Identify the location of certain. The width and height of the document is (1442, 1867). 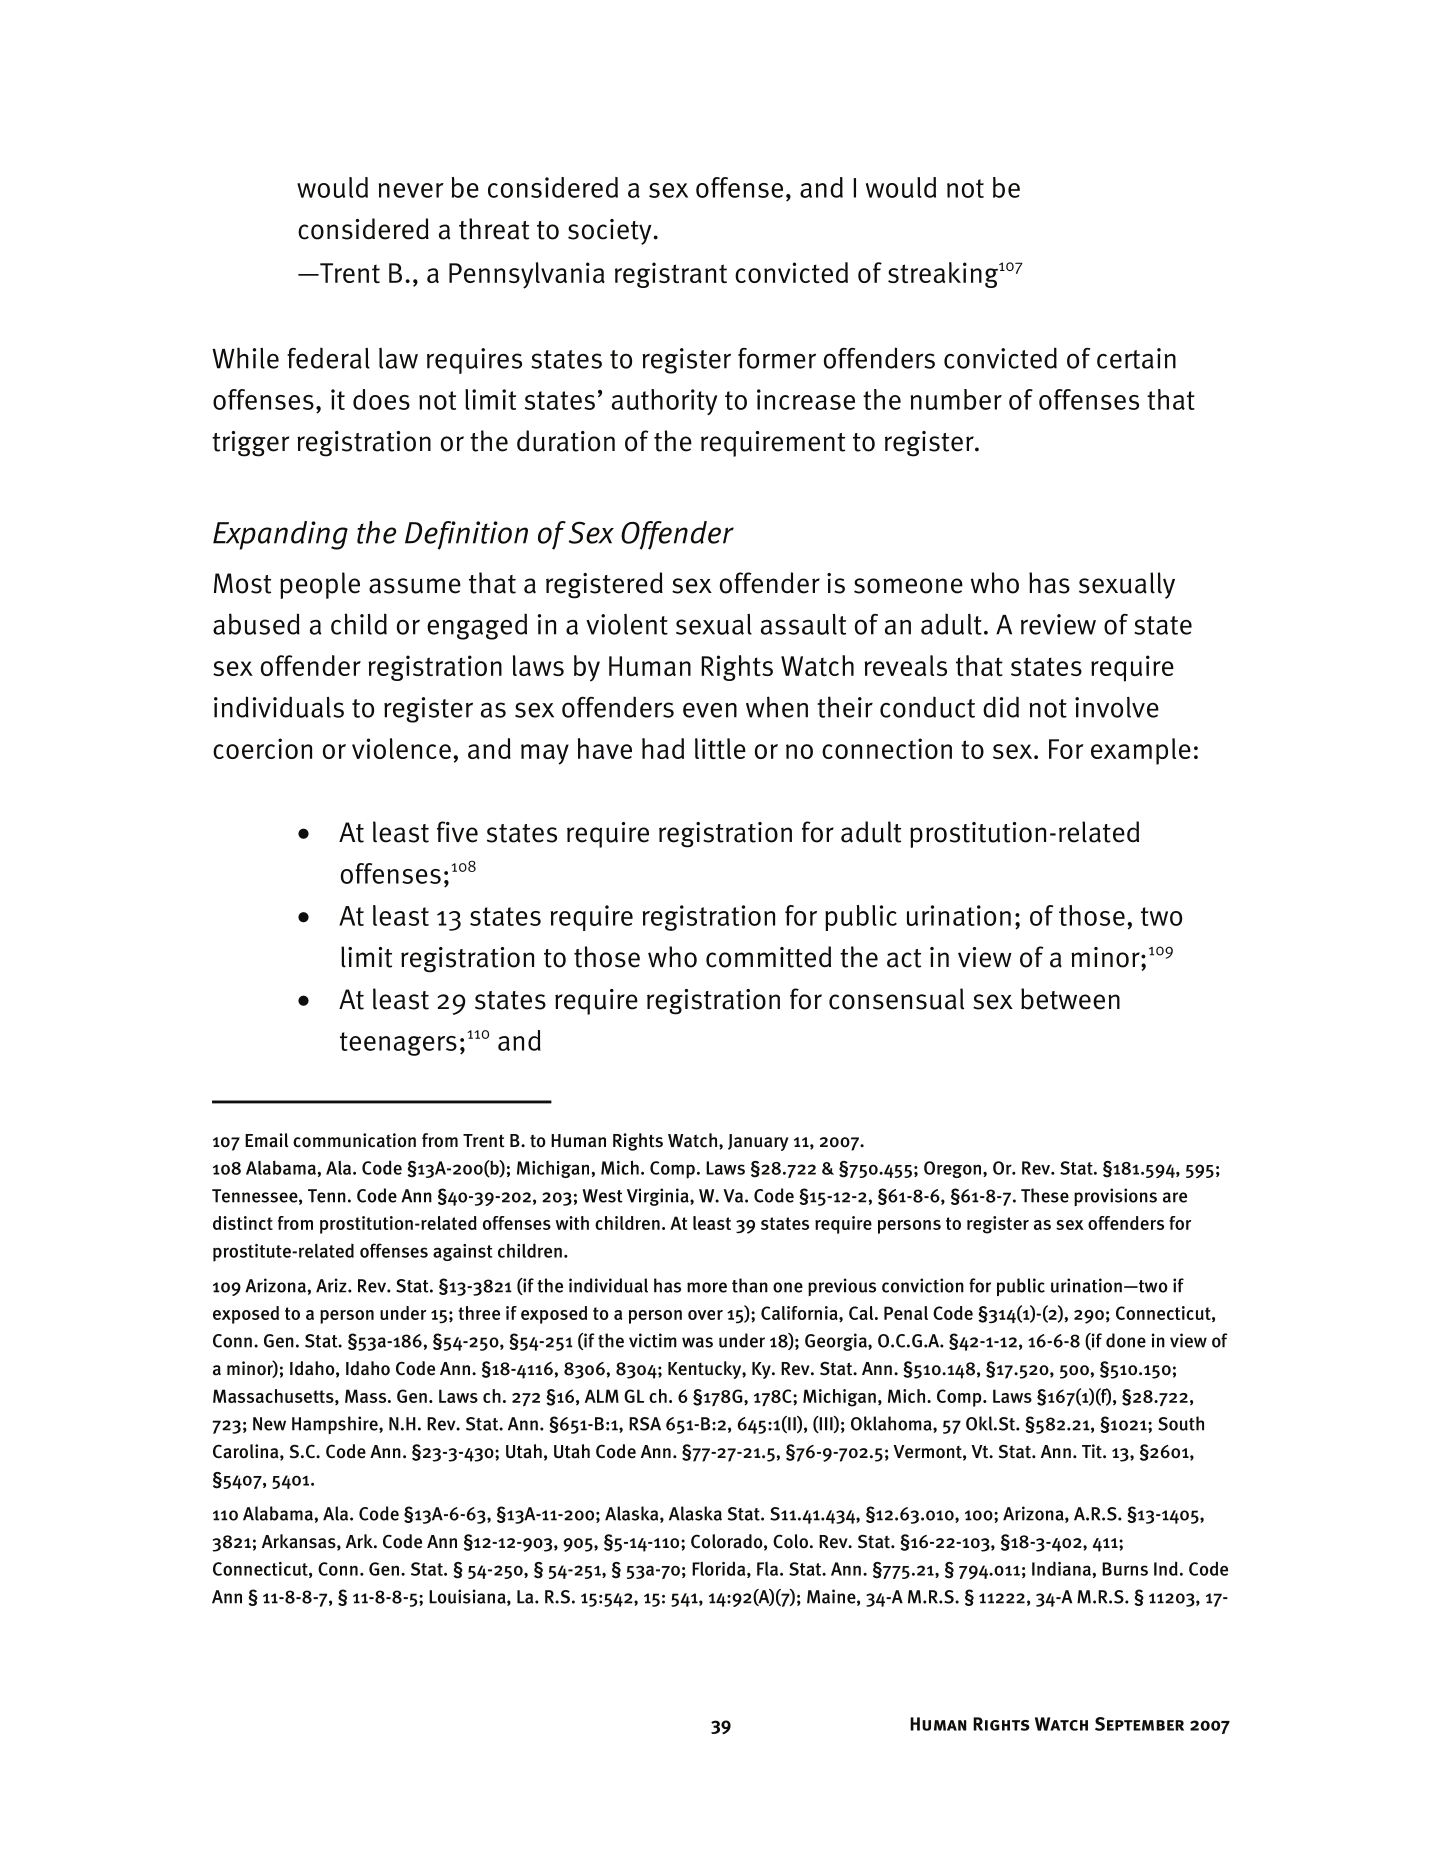
(1136, 358).
